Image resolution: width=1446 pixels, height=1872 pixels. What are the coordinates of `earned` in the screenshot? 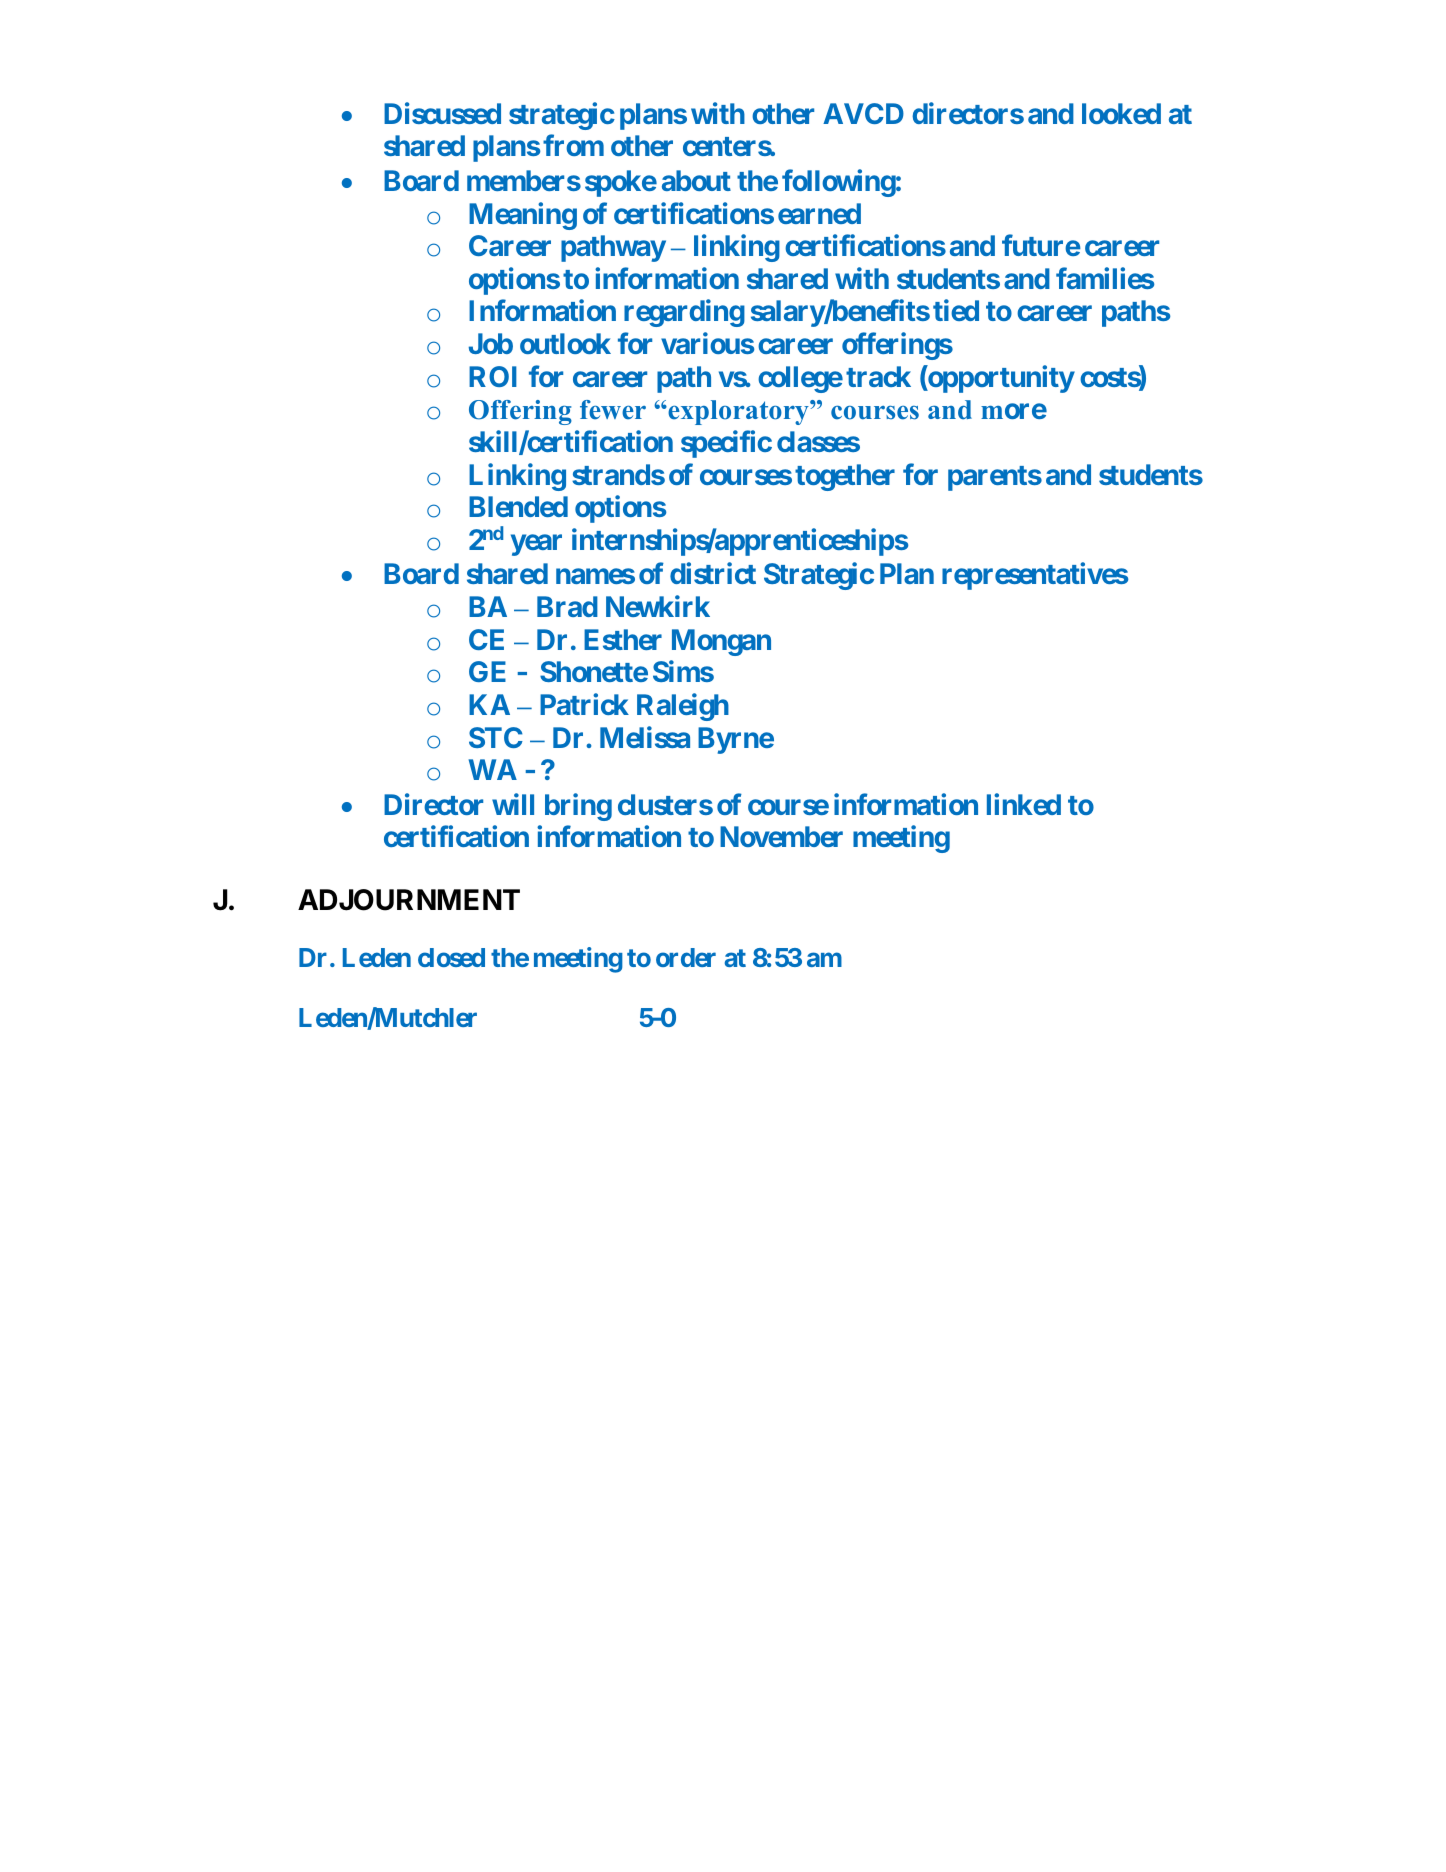 It's located at (819, 213).
